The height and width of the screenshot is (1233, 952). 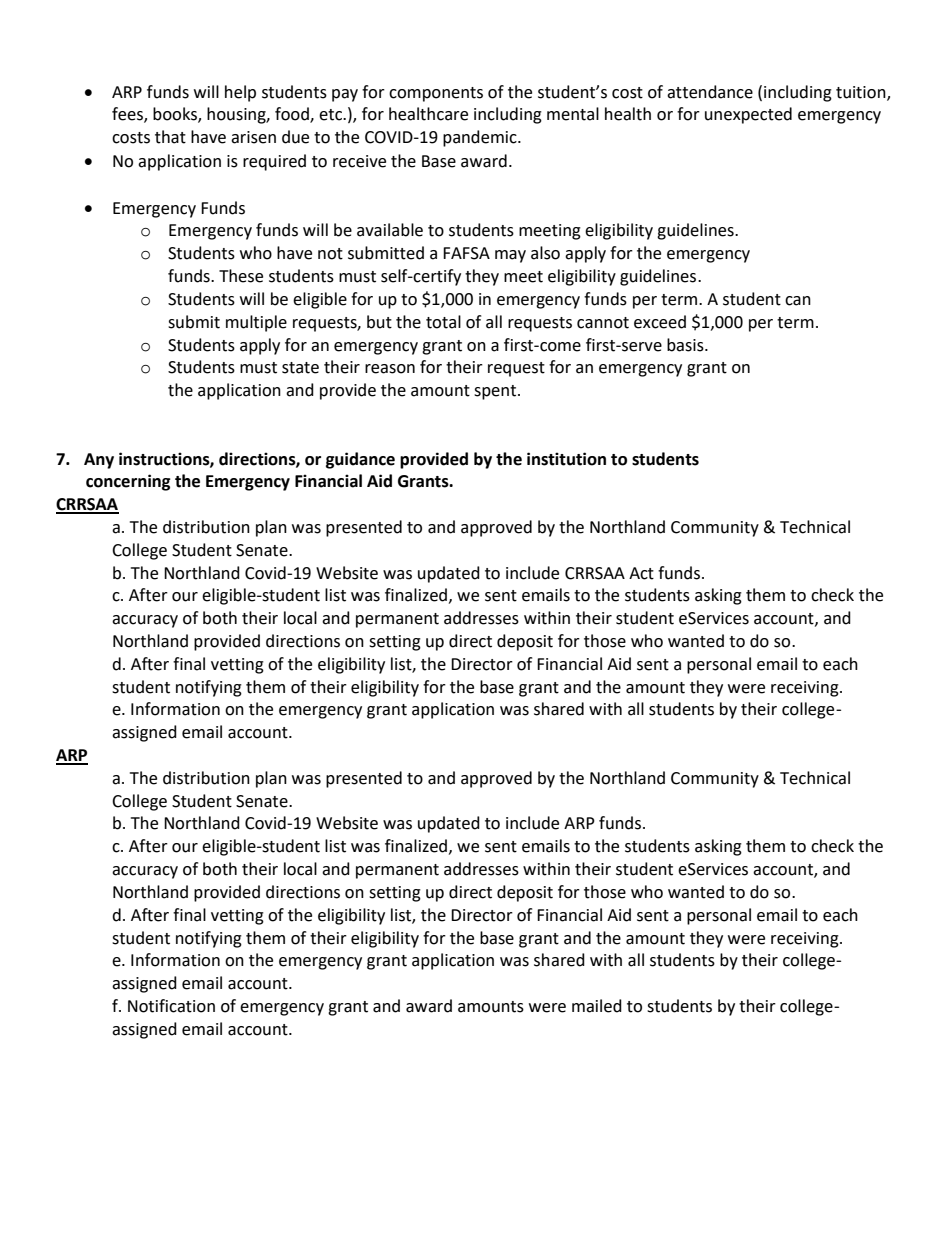 I want to click on pandemic, so click(x=481, y=138).
